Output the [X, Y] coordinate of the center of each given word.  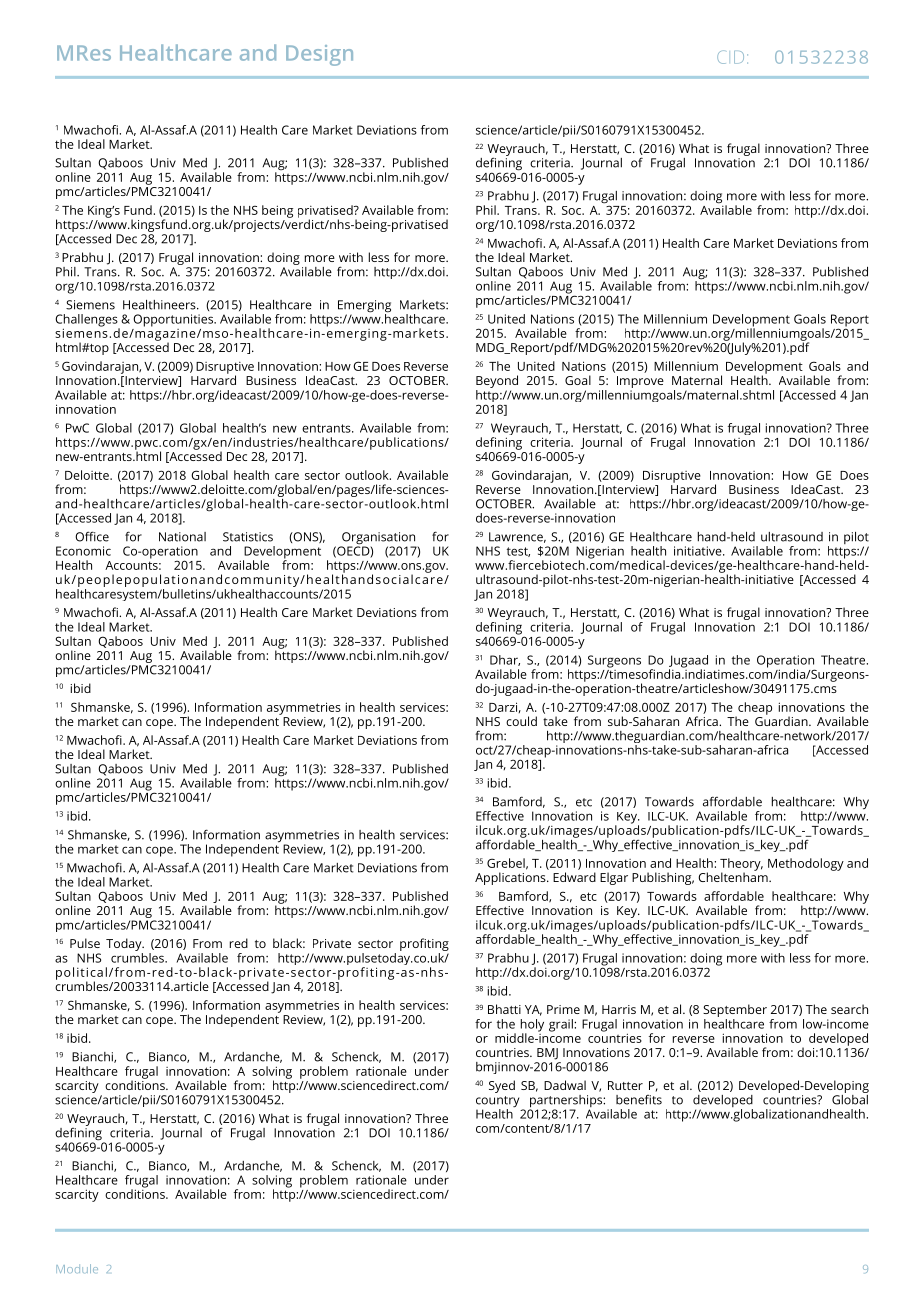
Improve [640, 383]
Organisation [378, 539]
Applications [511, 878]
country [497, 1103]
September [735, 1012]
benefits [639, 1100]
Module [77, 1268]
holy [532, 1026]
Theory [741, 865]
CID [730, 57]
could [521, 721]
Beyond [497, 383]
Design [319, 55]
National [182, 537]
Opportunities [174, 320]
